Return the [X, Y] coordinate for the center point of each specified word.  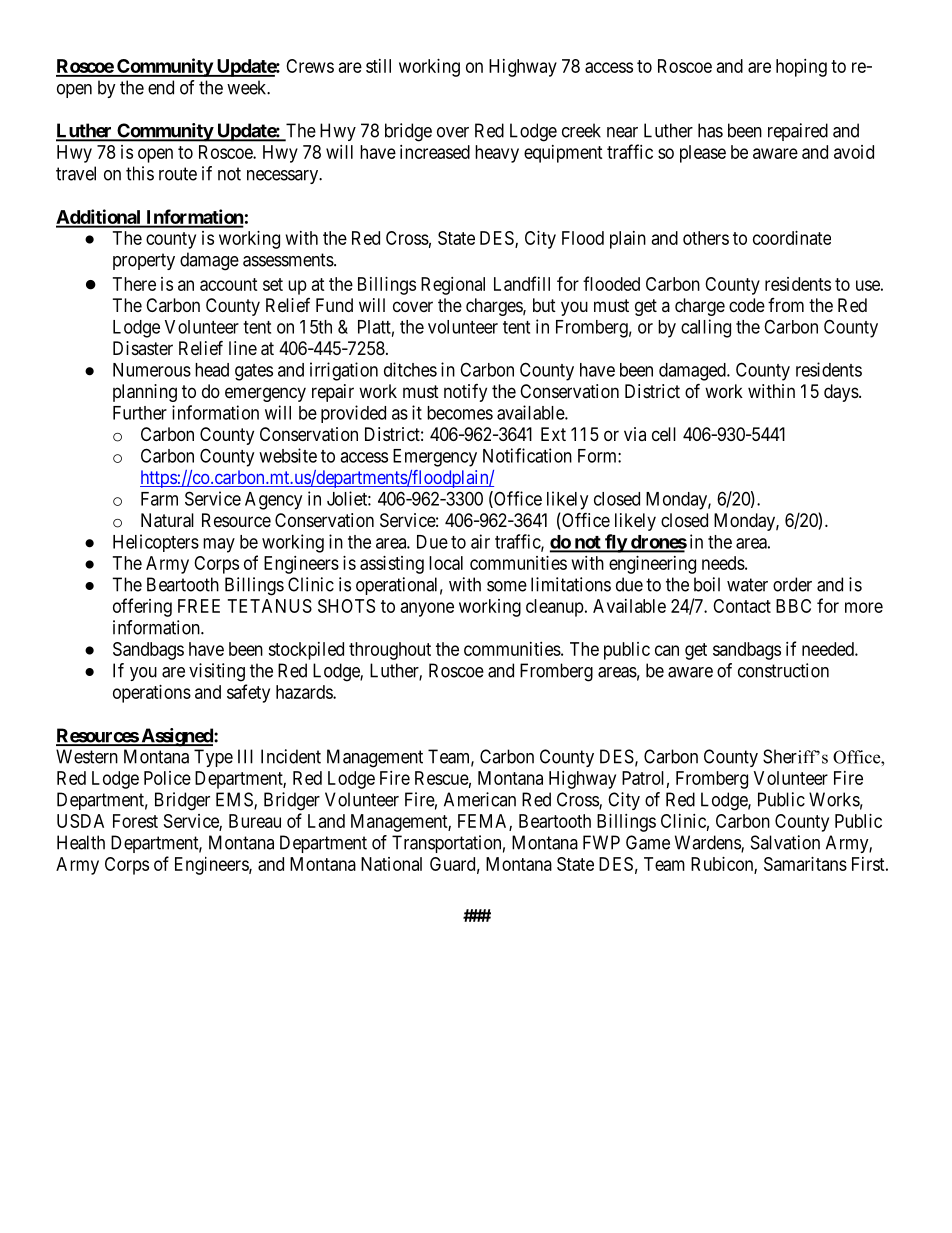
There [134, 284]
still [378, 66]
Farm [159, 499]
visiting [217, 672]
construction [783, 670]
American [480, 799]
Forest [135, 821]
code [747, 305]
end [161, 87]
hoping [801, 68]
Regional [453, 286]
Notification [527, 455]
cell [664, 434]
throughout [390, 651]
